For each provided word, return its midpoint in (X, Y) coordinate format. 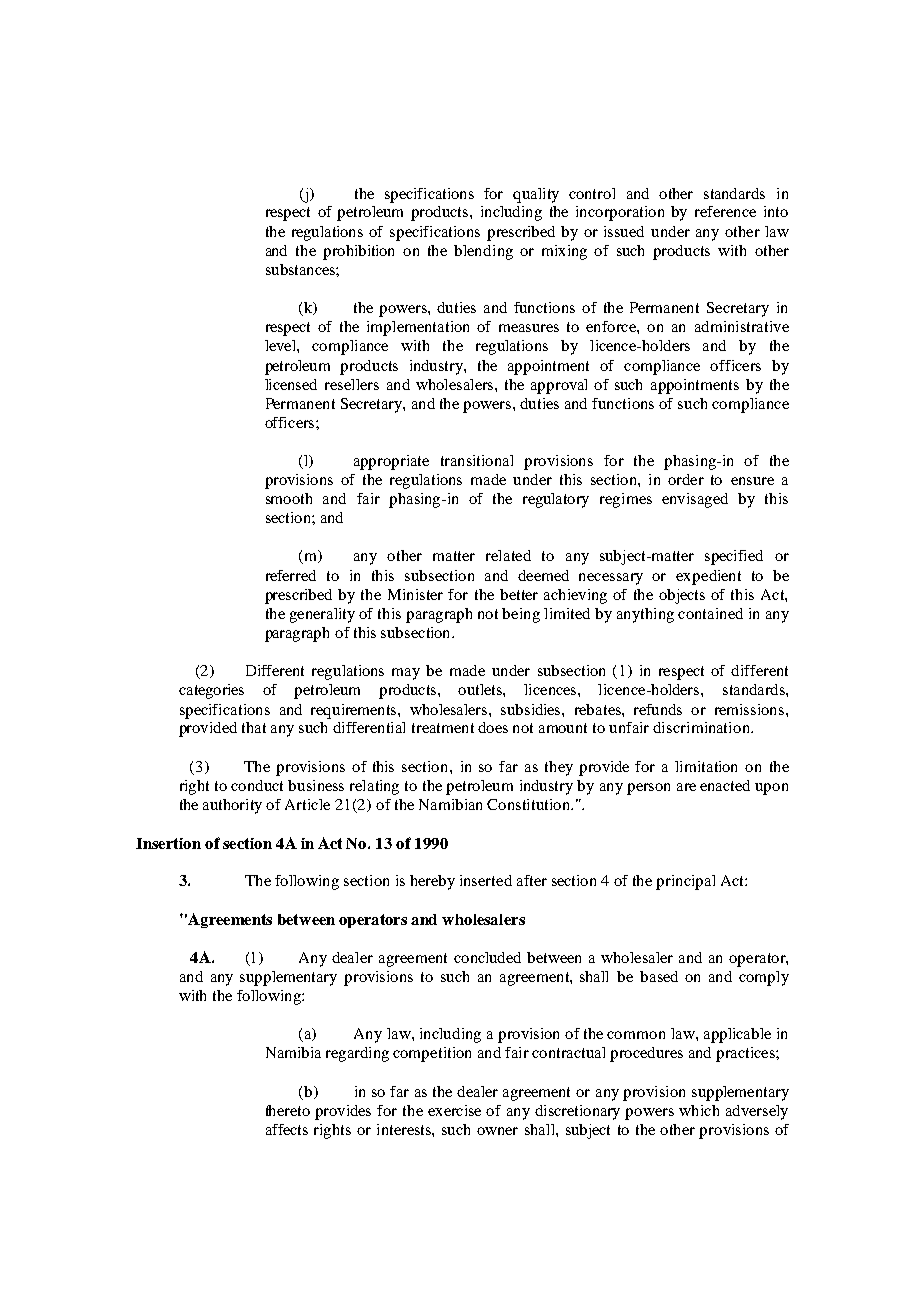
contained (710, 613)
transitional (477, 460)
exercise (454, 1110)
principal (685, 882)
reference (725, 211)
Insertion (168, 843)
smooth (289, 498)
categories (211, 691)
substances (301, 269)
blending (483, 252)
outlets (481, 689)
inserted (486, 880)
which (699, 1110)
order (686, 479)
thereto (288, 1110)
